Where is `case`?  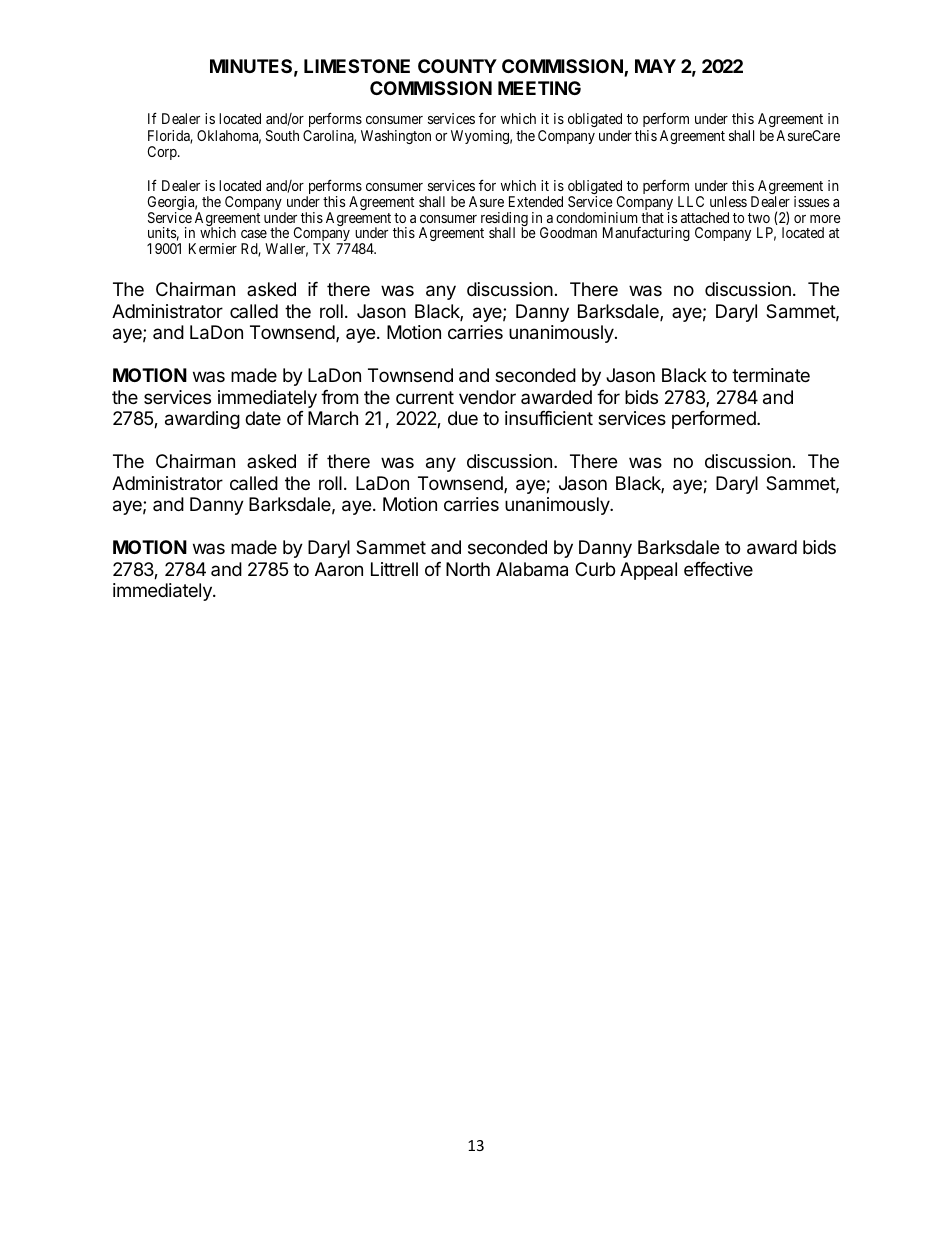
case is located at coordinates (254, 234).
